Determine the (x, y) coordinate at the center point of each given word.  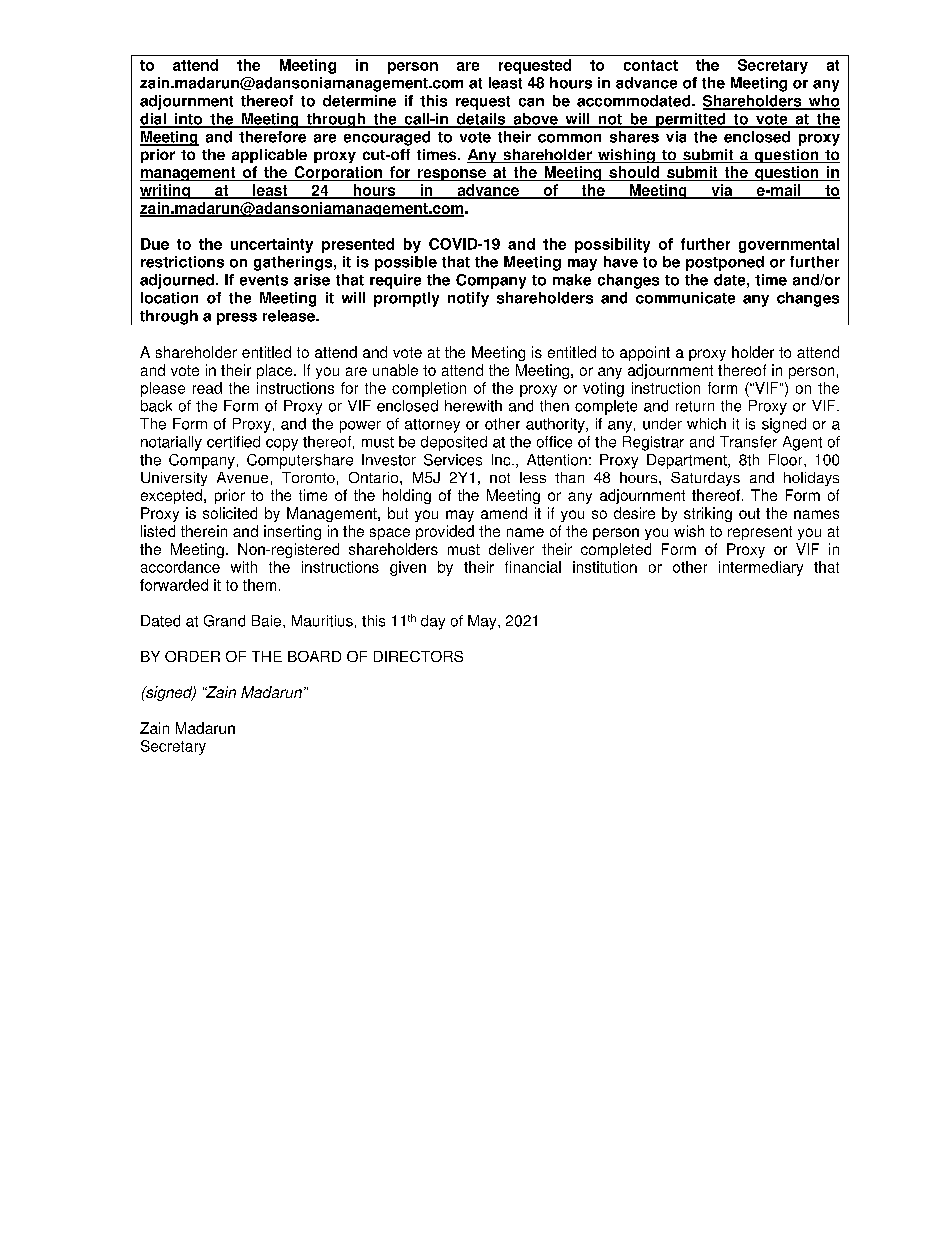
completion (429, 389)
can (531, 102)
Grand (224, 621)
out (749, 513)
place (276, 371)
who (823, 102)
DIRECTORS (418, 656)
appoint (645, 353)
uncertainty (272, 245)
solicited (230, 513)
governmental (789, 245)
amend (504, 513)
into (188, 120)
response (452, 175)
